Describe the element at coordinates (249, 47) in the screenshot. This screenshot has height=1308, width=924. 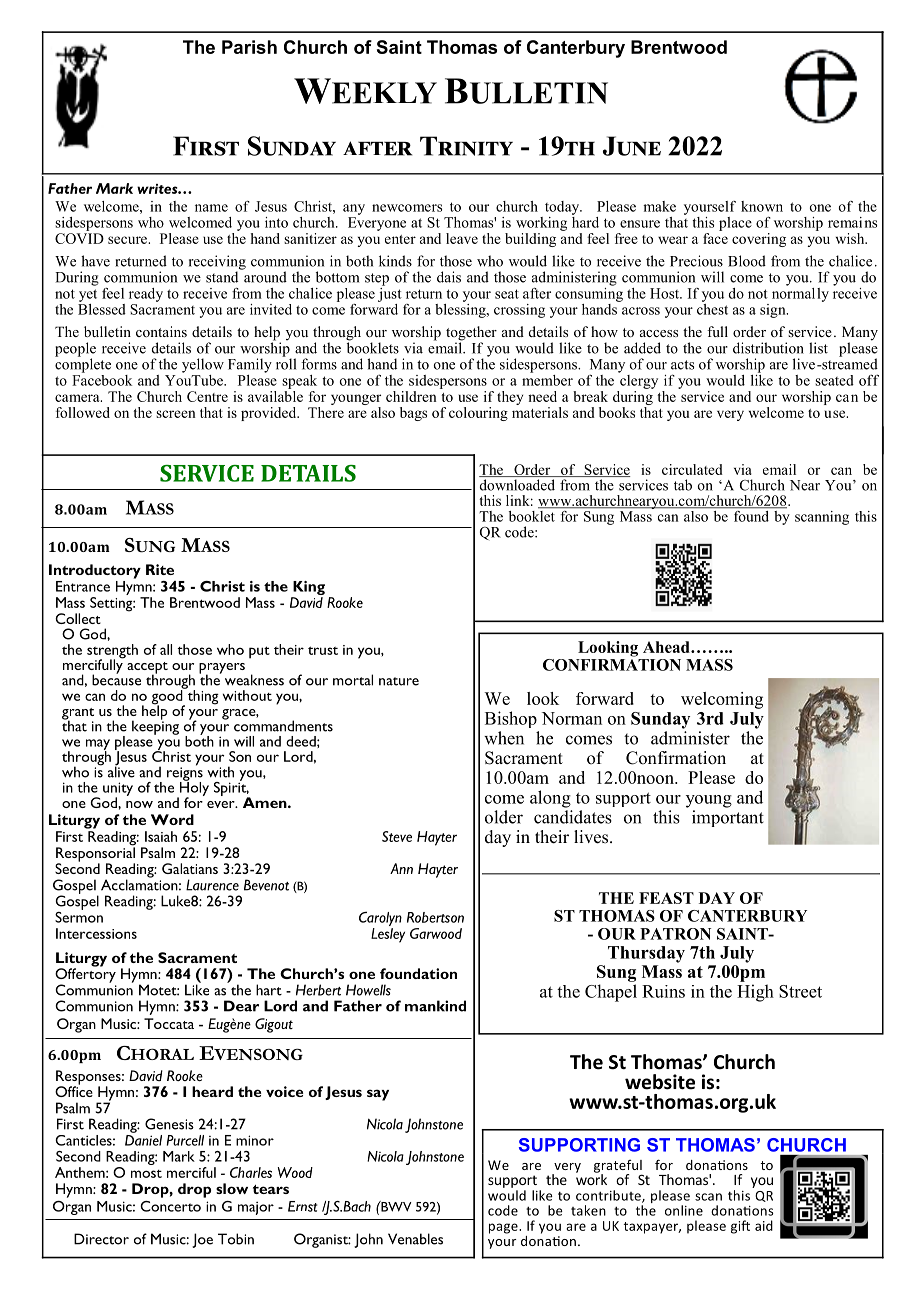
I see `Parish` at that location.
